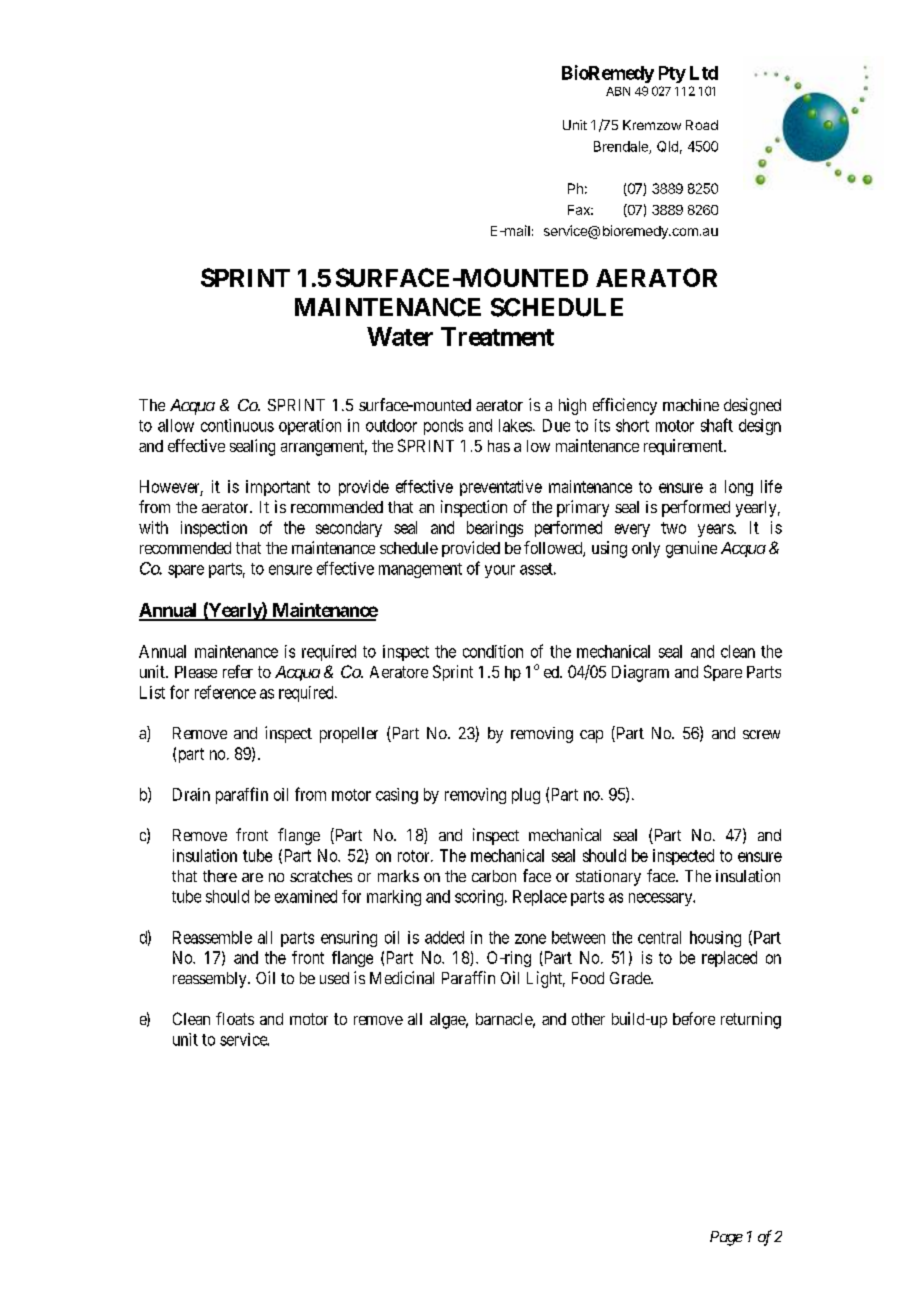 The image size is (924, 1302). What do you see at coordinates (212, 937) in the screenshot?
I see `Reassemble` at bounding box center [212, 937].
